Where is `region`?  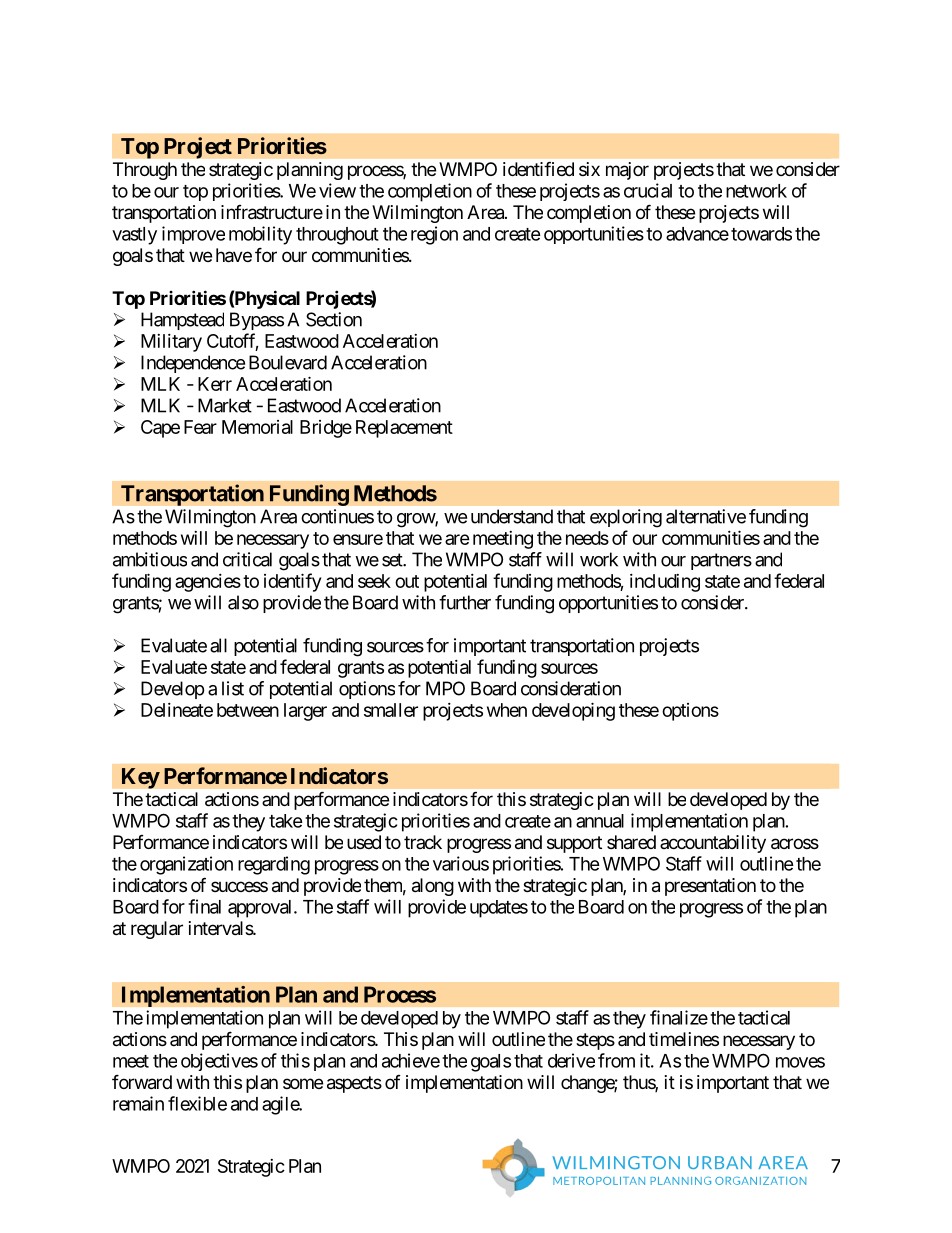 region is located at coordinates (434, 235).
